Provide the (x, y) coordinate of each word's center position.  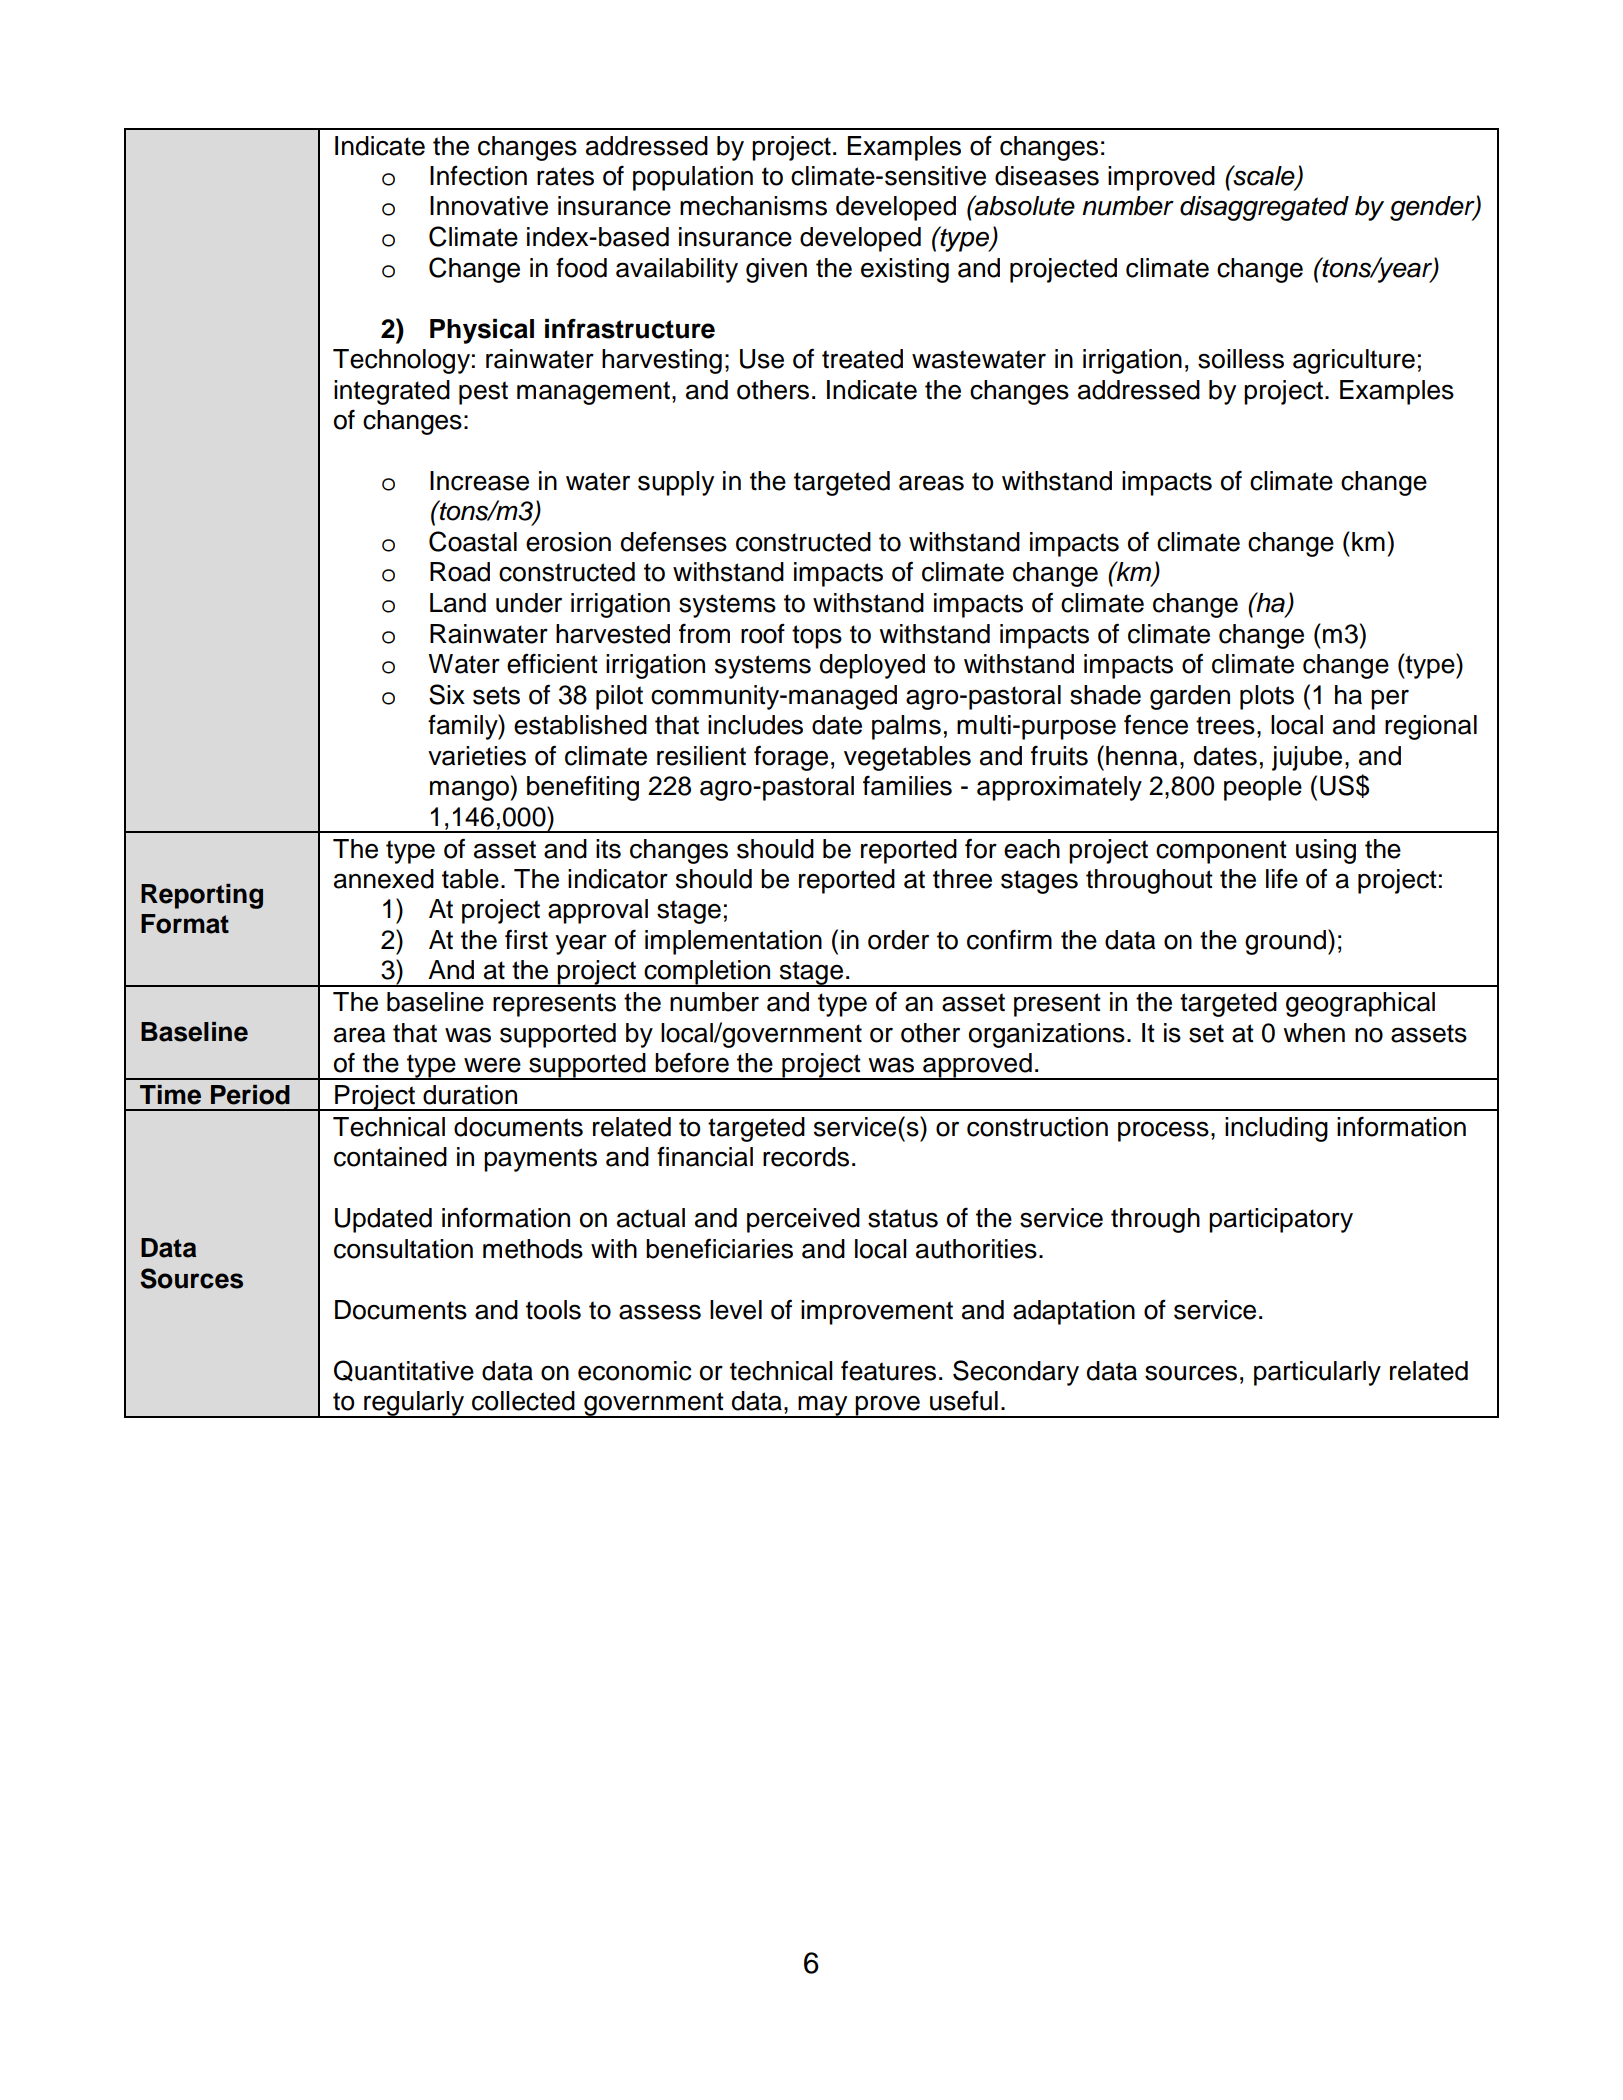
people (1263, 788)
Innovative (489, 206)
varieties (477, 756)
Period (250, 1095)
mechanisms (753, 206)
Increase (479, 481)
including (1276, 1129)
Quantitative (404, 1371)
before (692, 1062)
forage (791, 758)
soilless (1241, 359)
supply (676, 483)
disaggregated (1264, 208)
